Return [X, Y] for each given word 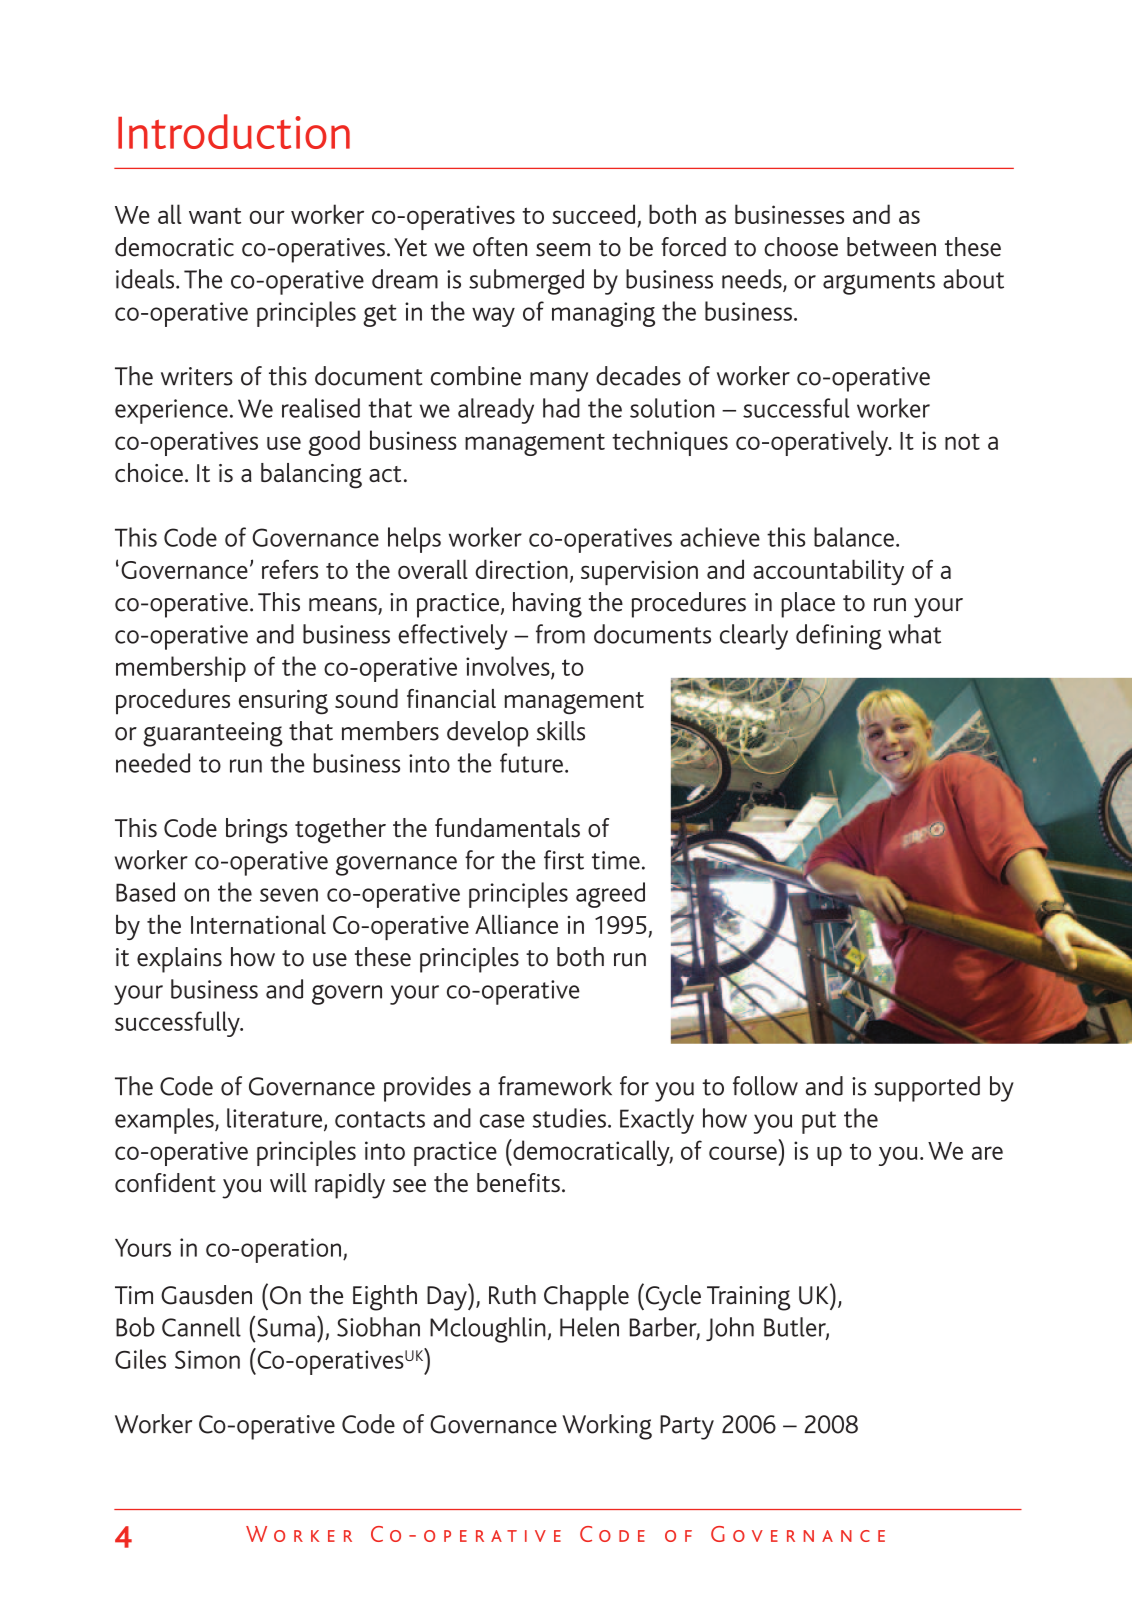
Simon [207, 1359]
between [891, 247]
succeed [593, 214]
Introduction [234, 131]
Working [607, 1427]
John [730, 1329]
